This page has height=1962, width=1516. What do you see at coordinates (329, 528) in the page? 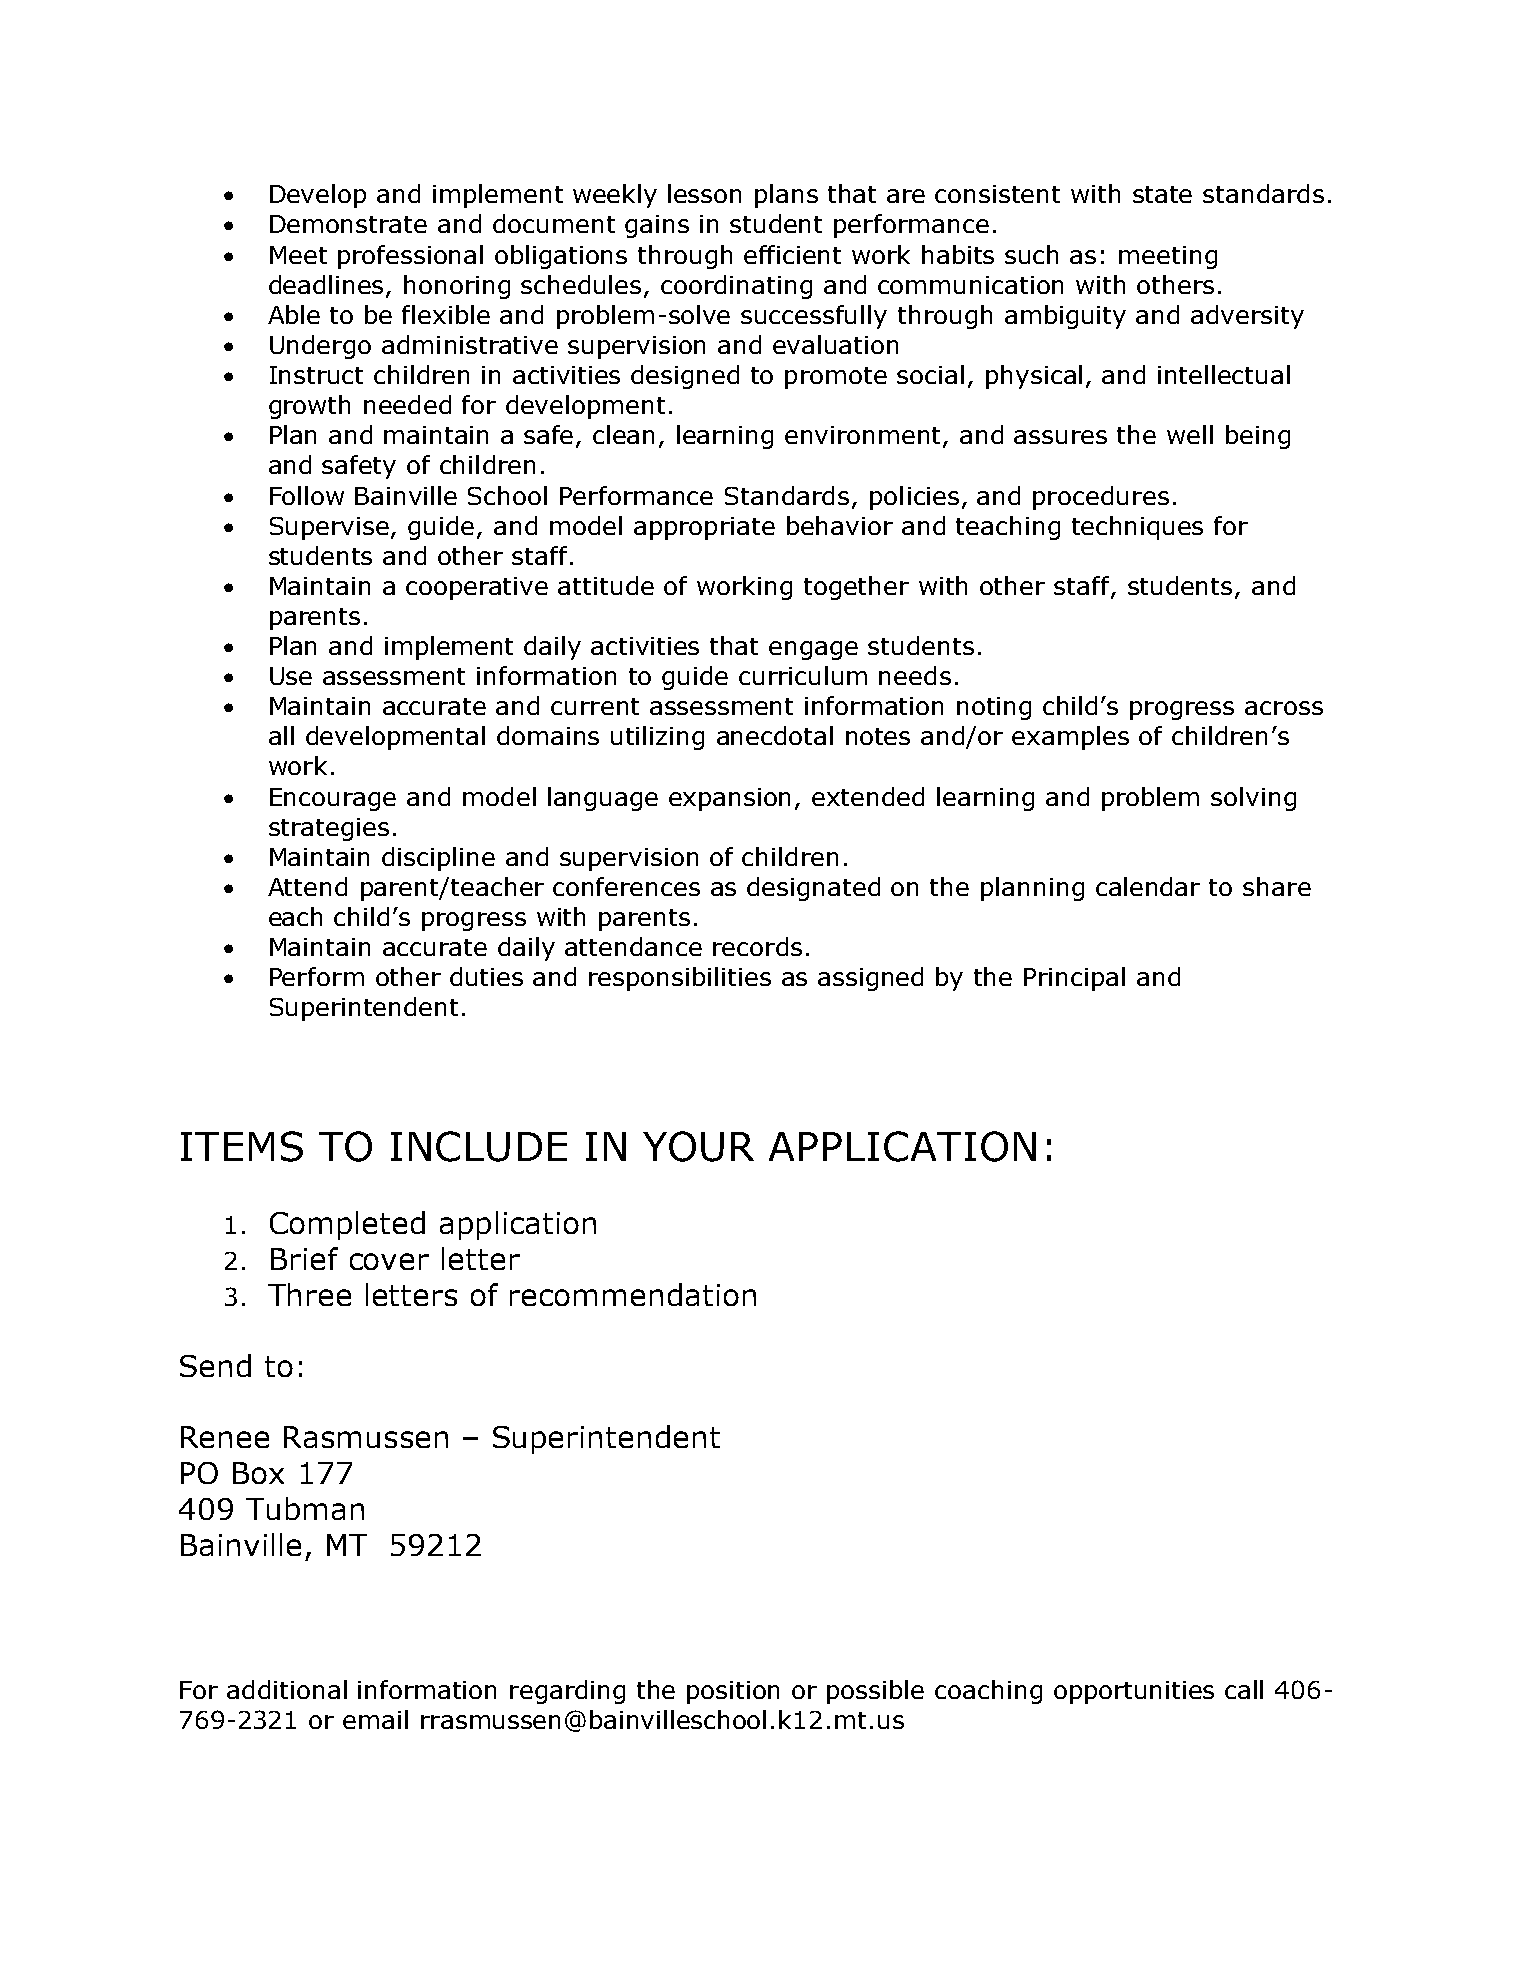
I see `Supervise` at bounding box center [329, 528].
